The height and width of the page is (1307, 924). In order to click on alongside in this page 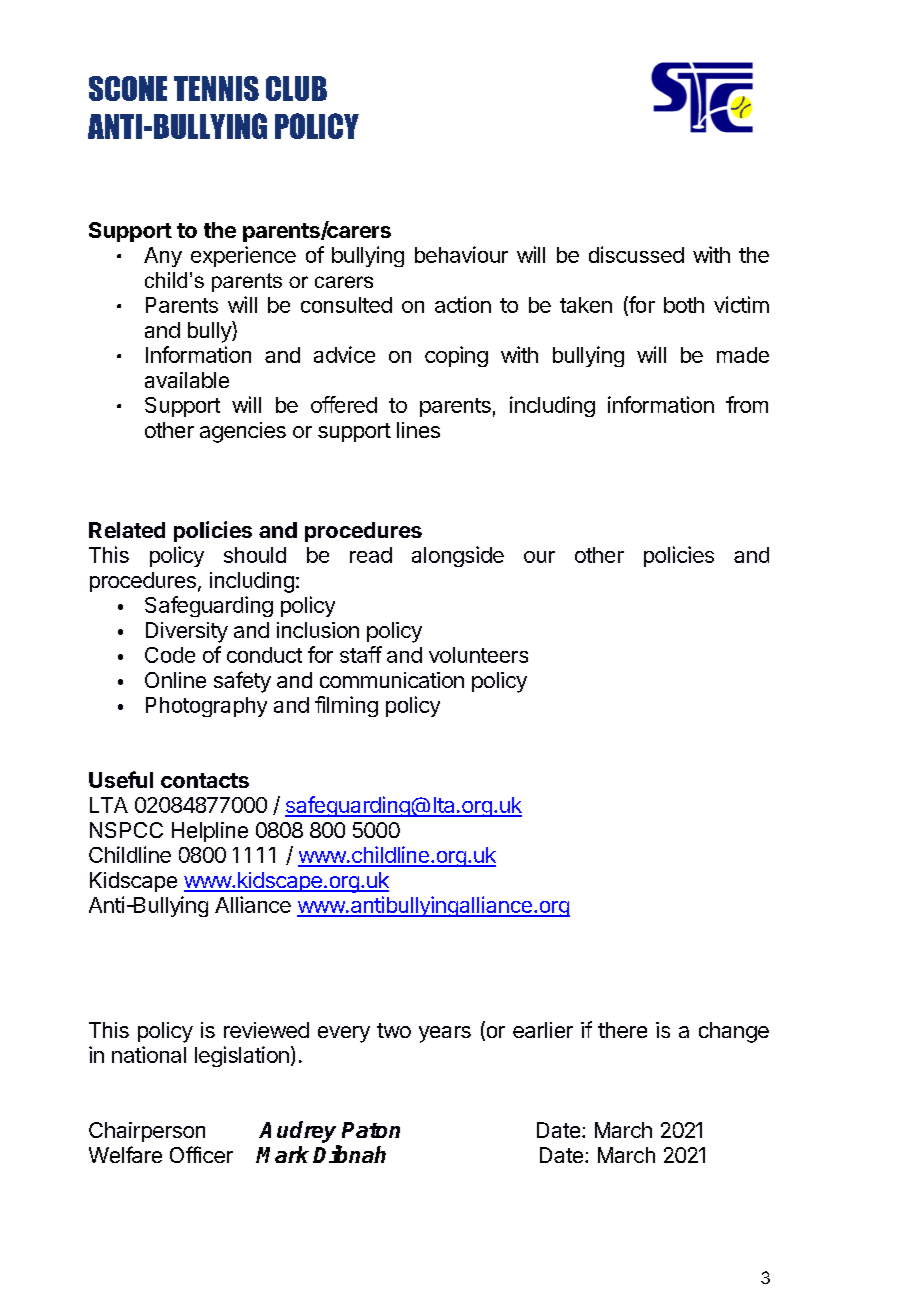, I will do `click(458, 556)`.
